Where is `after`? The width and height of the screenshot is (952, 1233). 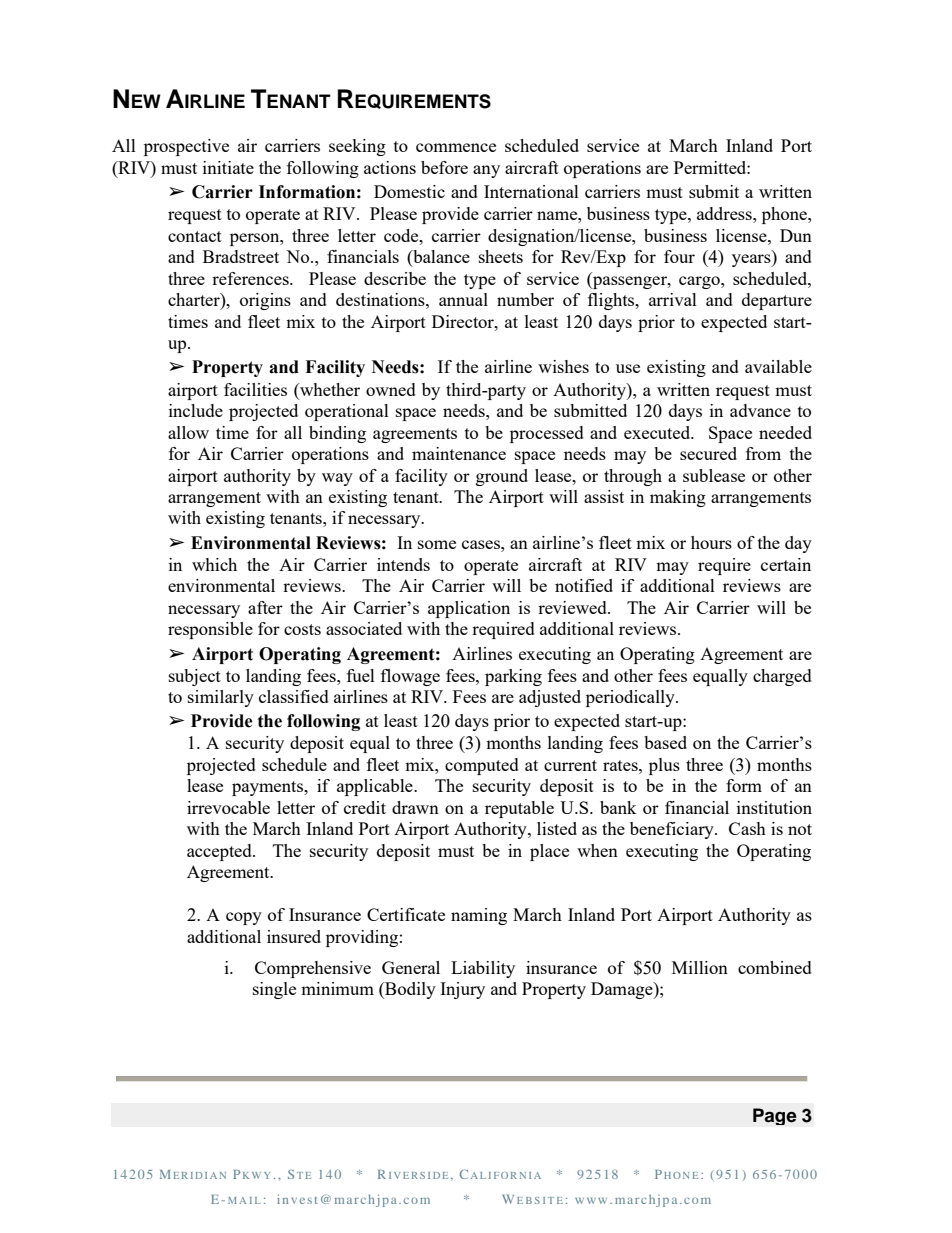 after is located at coordinates (265, 607).
